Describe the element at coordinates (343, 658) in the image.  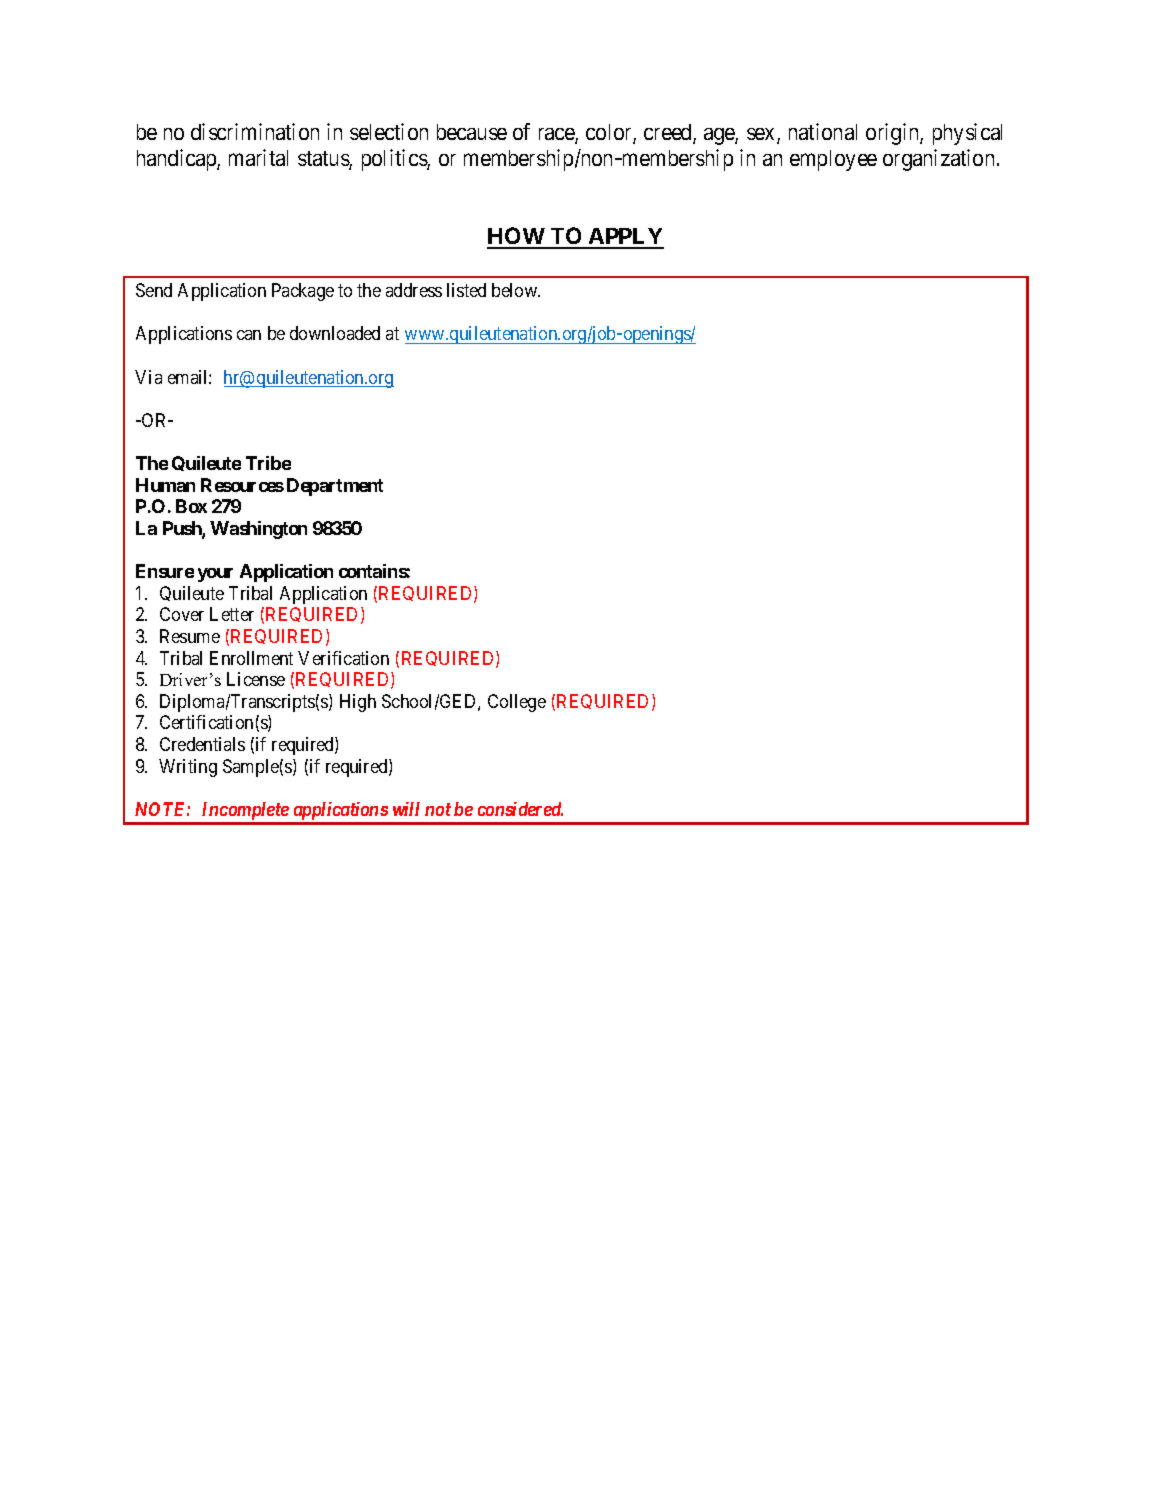
I see `Verification` at that location.
